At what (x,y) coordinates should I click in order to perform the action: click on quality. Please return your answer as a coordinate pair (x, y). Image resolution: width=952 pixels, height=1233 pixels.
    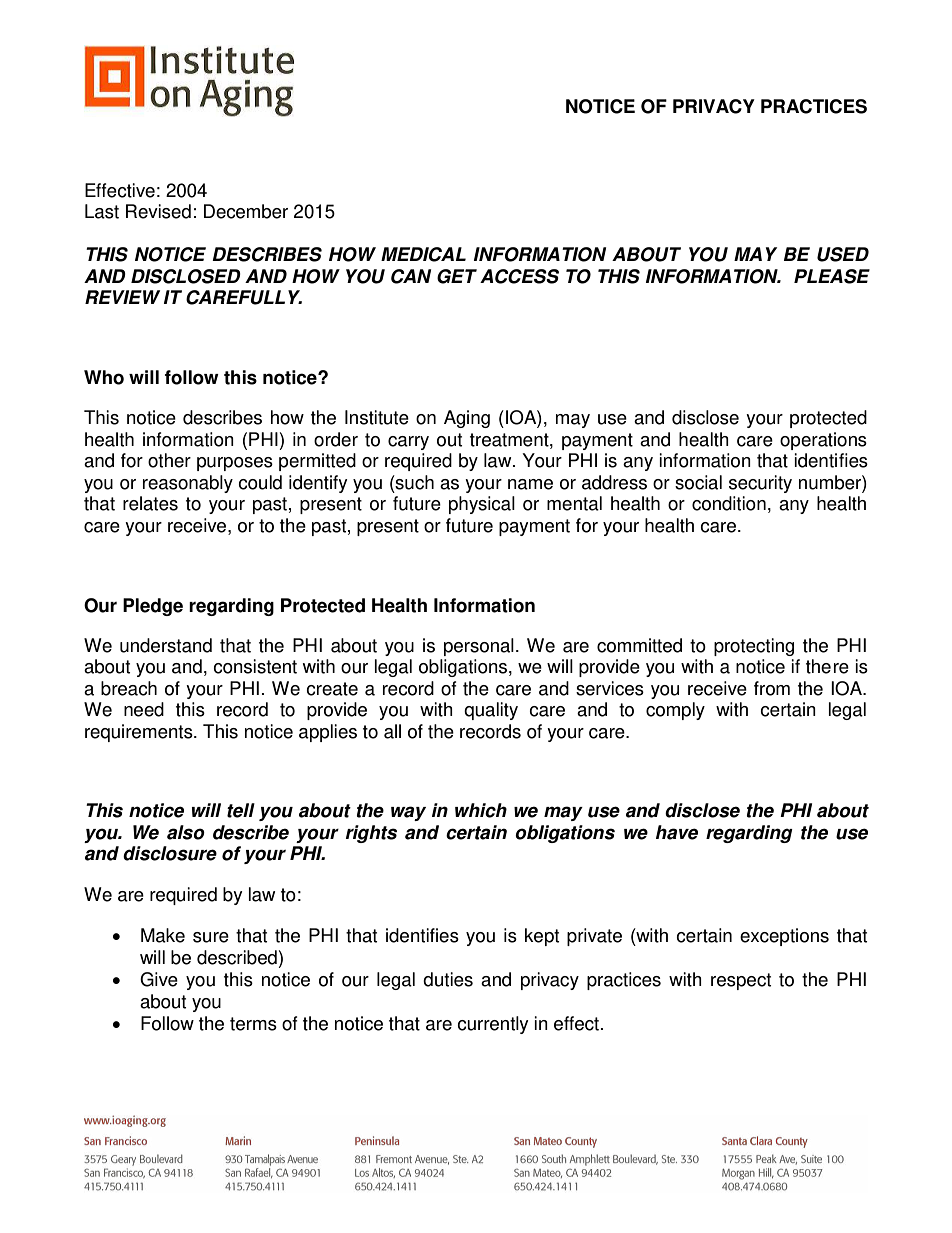
    Looking at the image, I should click on (491, 711).
